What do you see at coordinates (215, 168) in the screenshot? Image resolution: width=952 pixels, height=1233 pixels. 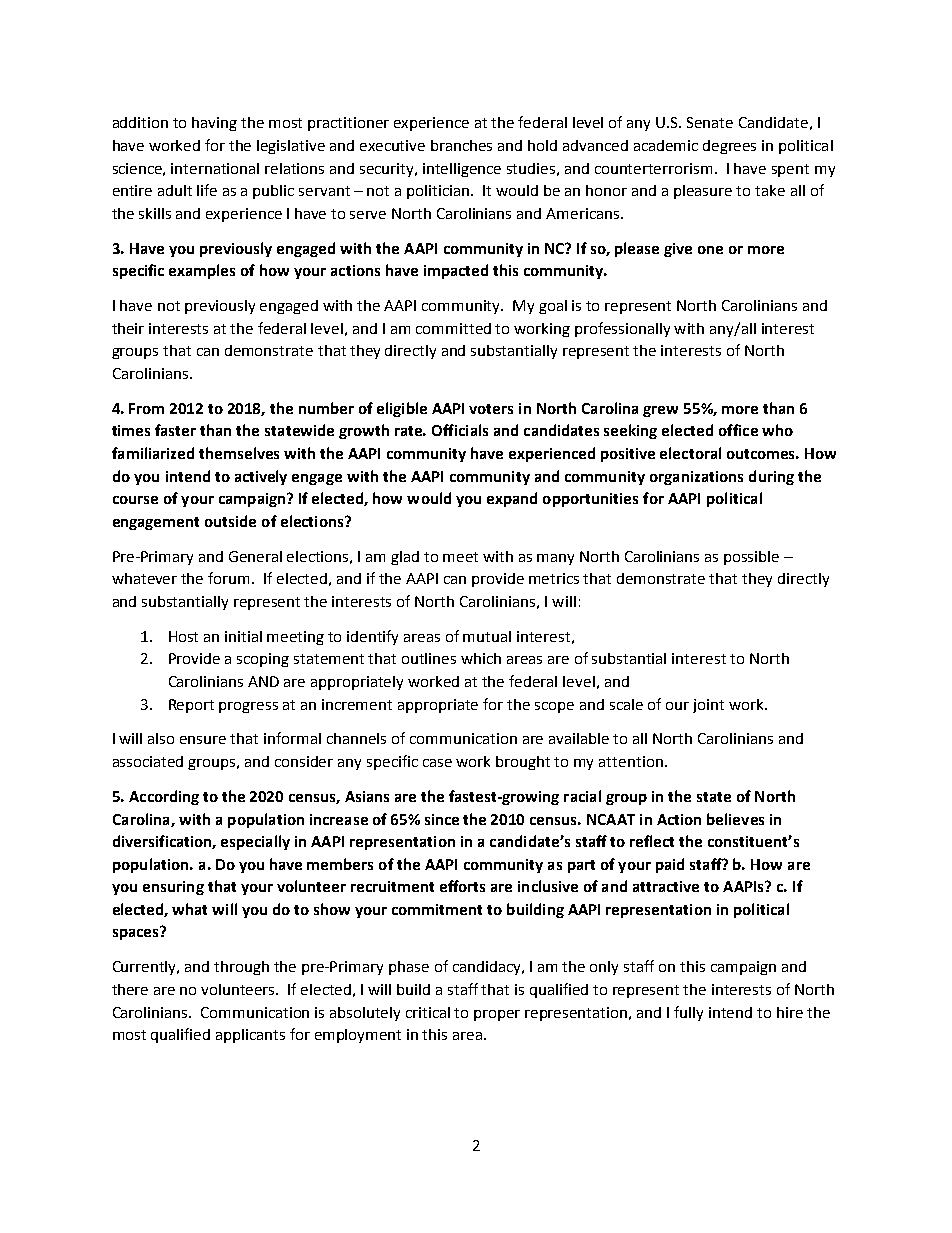 I see `international` at bounding box center [215, 168].
